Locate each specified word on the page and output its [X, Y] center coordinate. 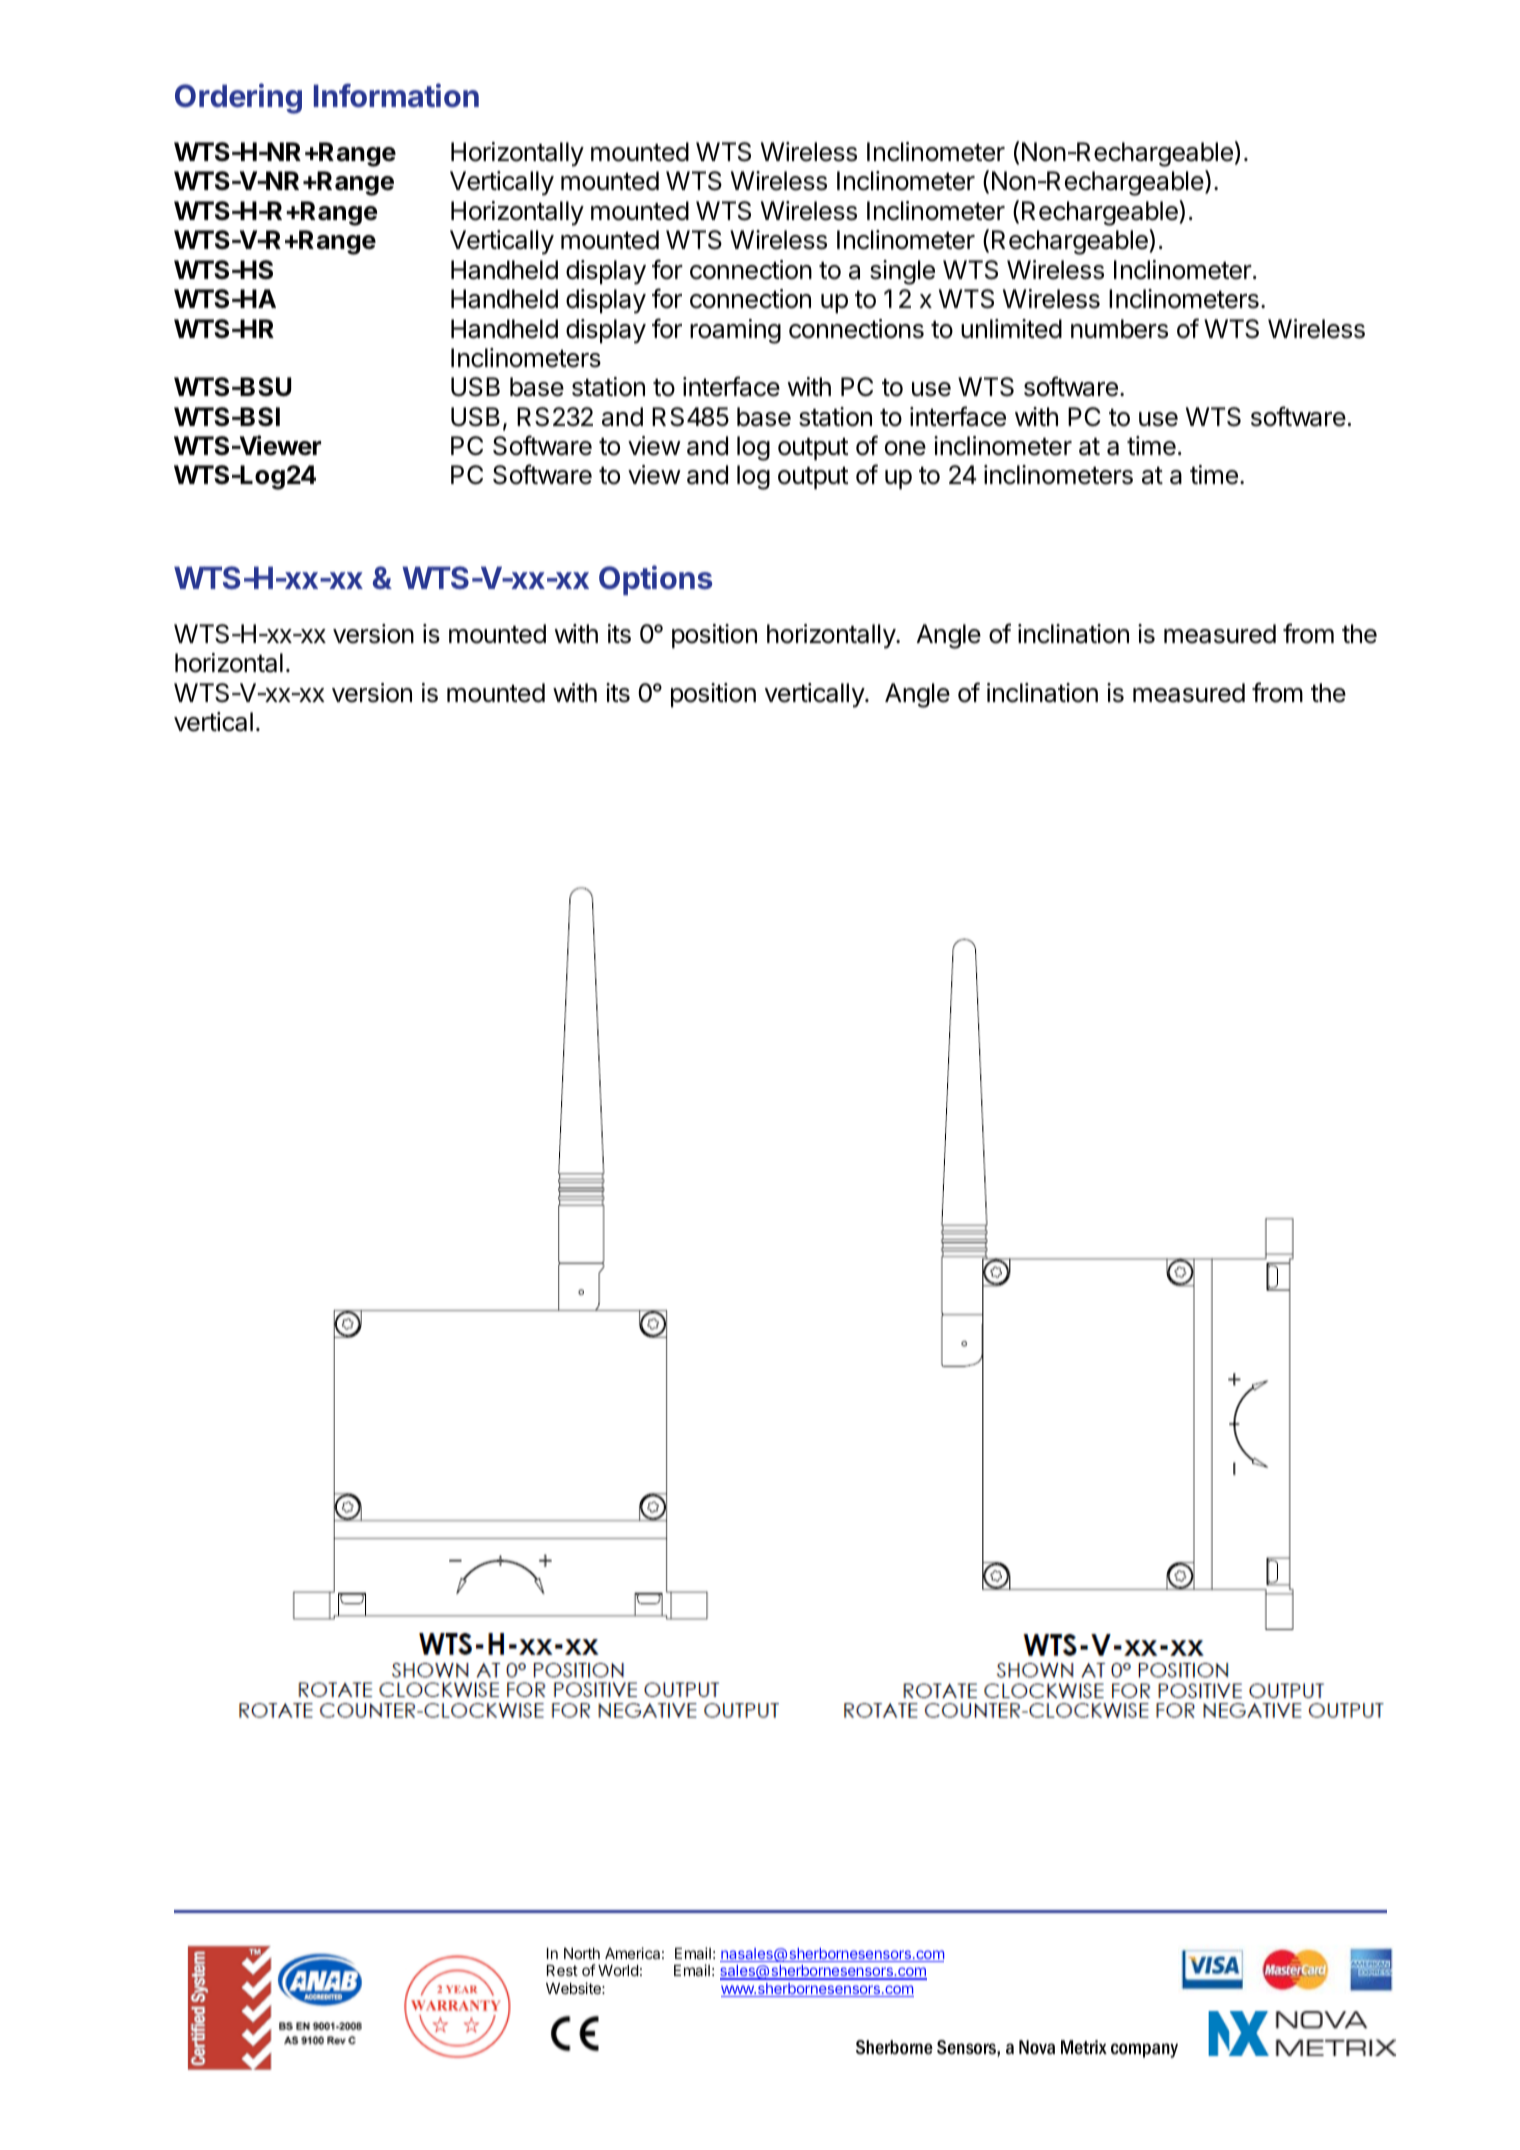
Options [655, 580]
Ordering [238, 98]
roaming [735, 331]
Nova [1037, 2047]
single [902, 272]
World [618, 1970]
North [582, 1953]
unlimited [1011, 329]
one [905, 448]
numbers [1119, 329]
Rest [562, 1970]
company [1144, 2050]
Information [396, 95]
